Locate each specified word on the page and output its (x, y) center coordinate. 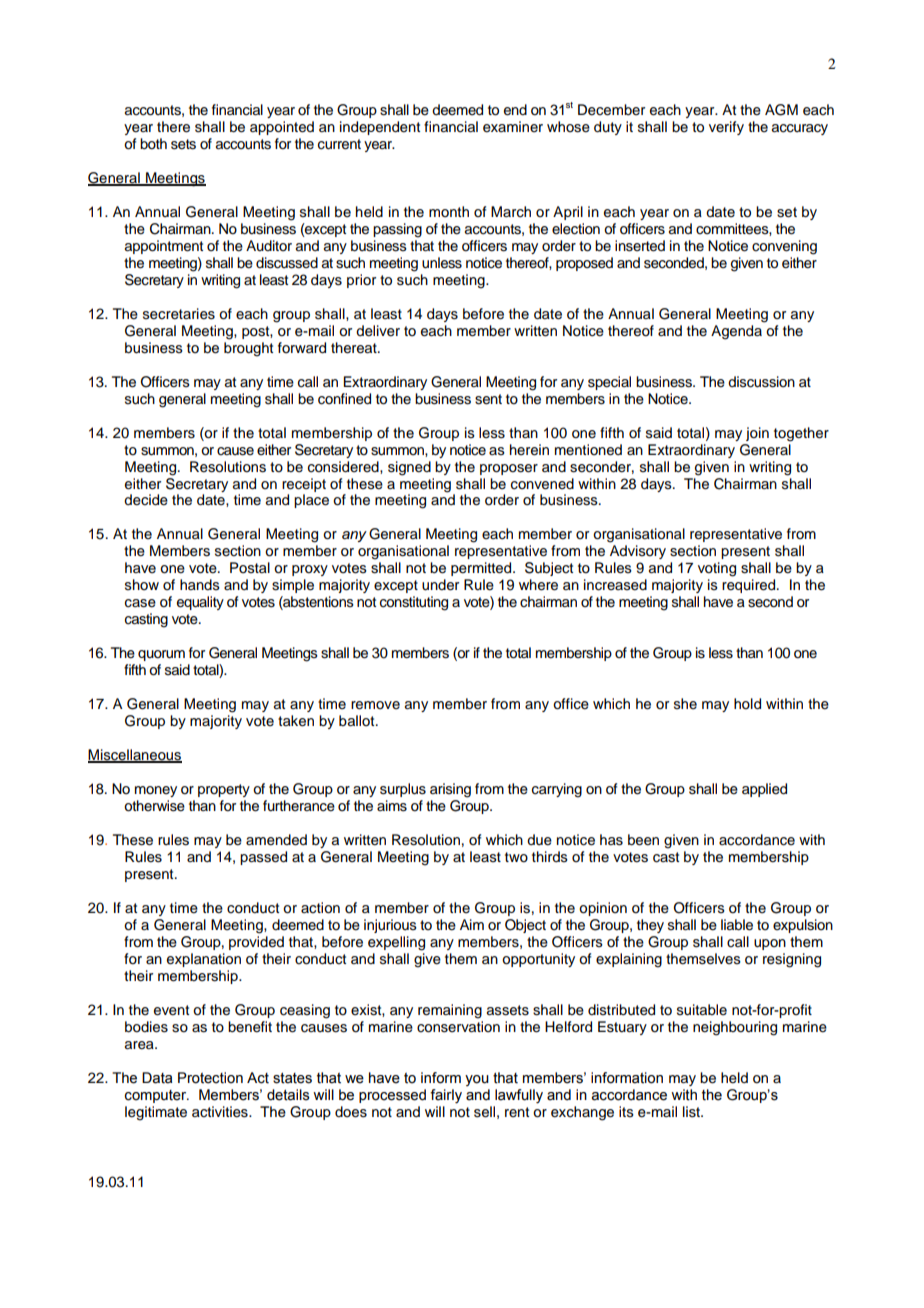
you (477, 1080)
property (224, 790)
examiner (513, 127)
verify (726, 128)
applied (764, 790)
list (692, 1112)
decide (146, 500)
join (757, 434)
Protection (210, 1078)
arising (450, 790)
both (153, 144)
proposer (509, 469)
